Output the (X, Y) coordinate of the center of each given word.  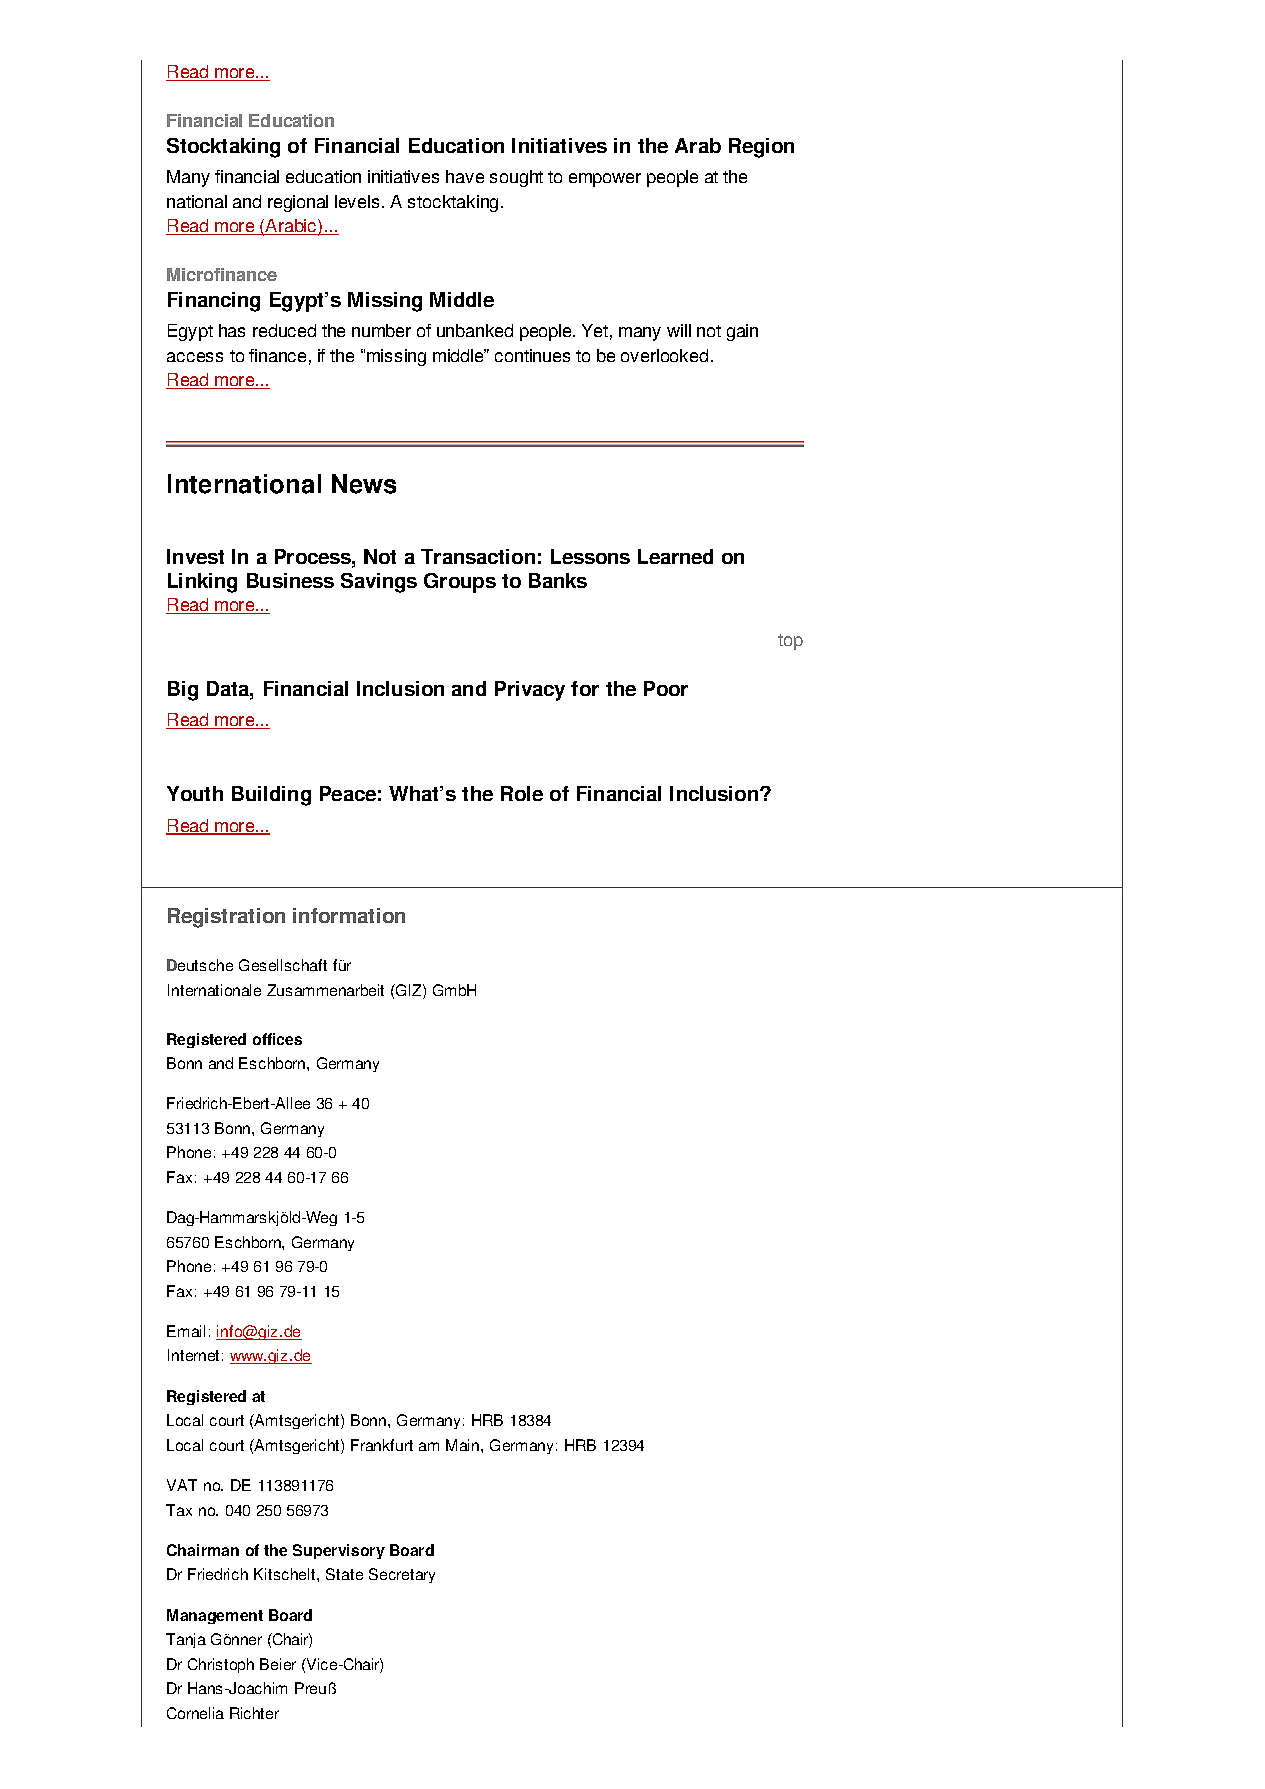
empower (605, 180)
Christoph (221, 1665)
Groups (460, 583)
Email (186, 1331)
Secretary (402, 1575)
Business (290, 580)
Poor (666, 688)
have (465, 176)
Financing (214, 302)
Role (522, 793)
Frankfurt (382, 1445)
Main (464, 1445)
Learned (675, 556)
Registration (226, 918)
